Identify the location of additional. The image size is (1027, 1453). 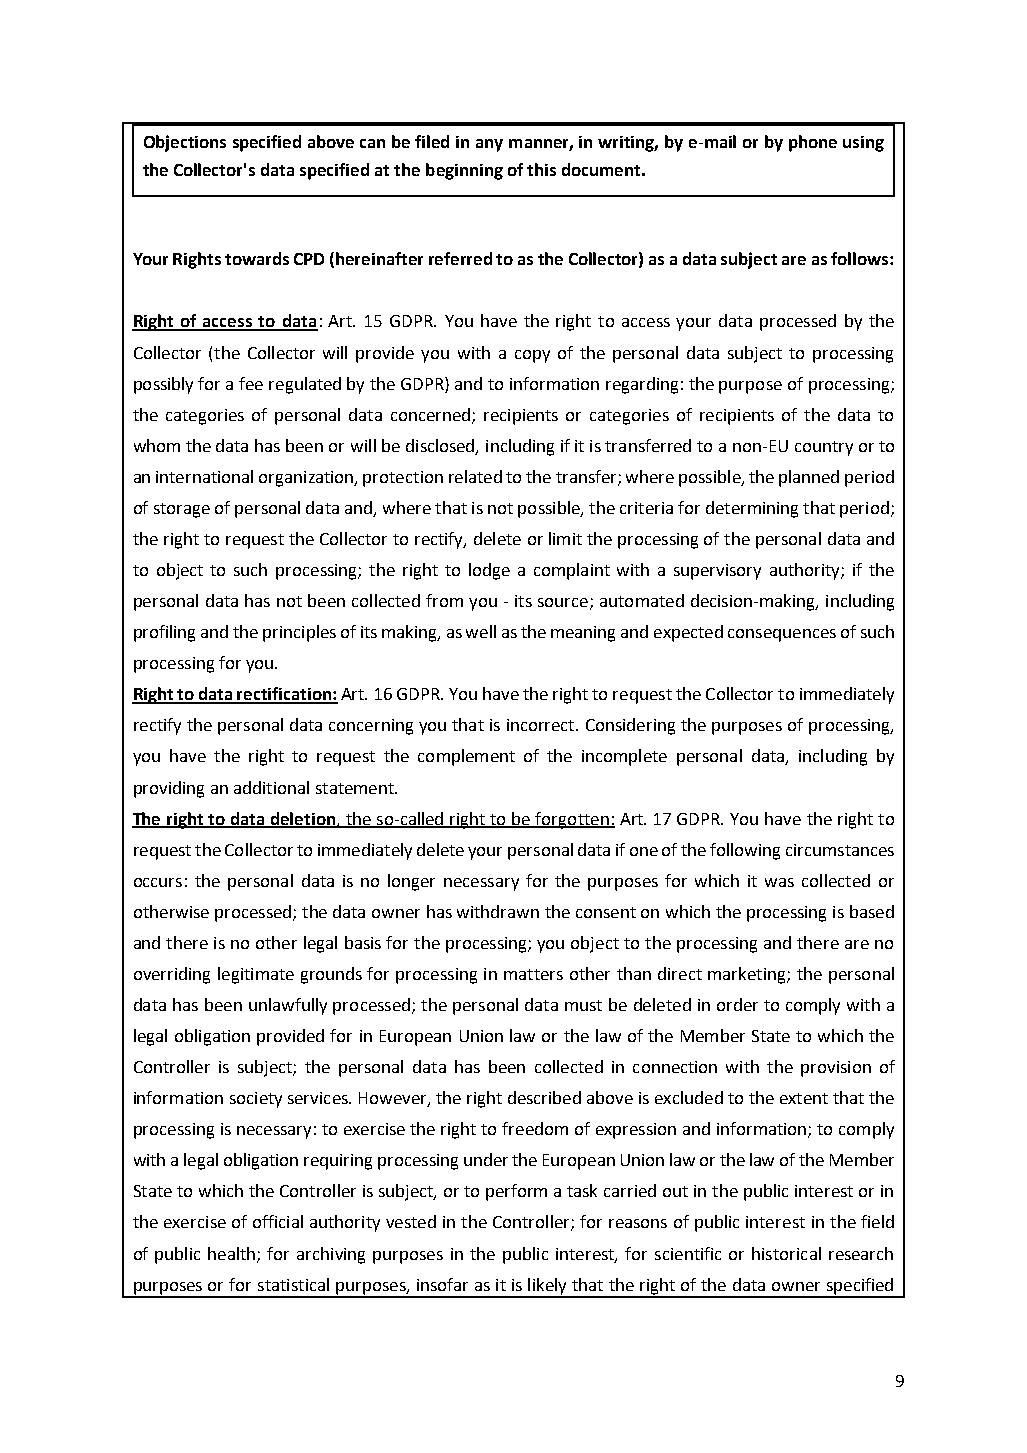
(271, 787).
